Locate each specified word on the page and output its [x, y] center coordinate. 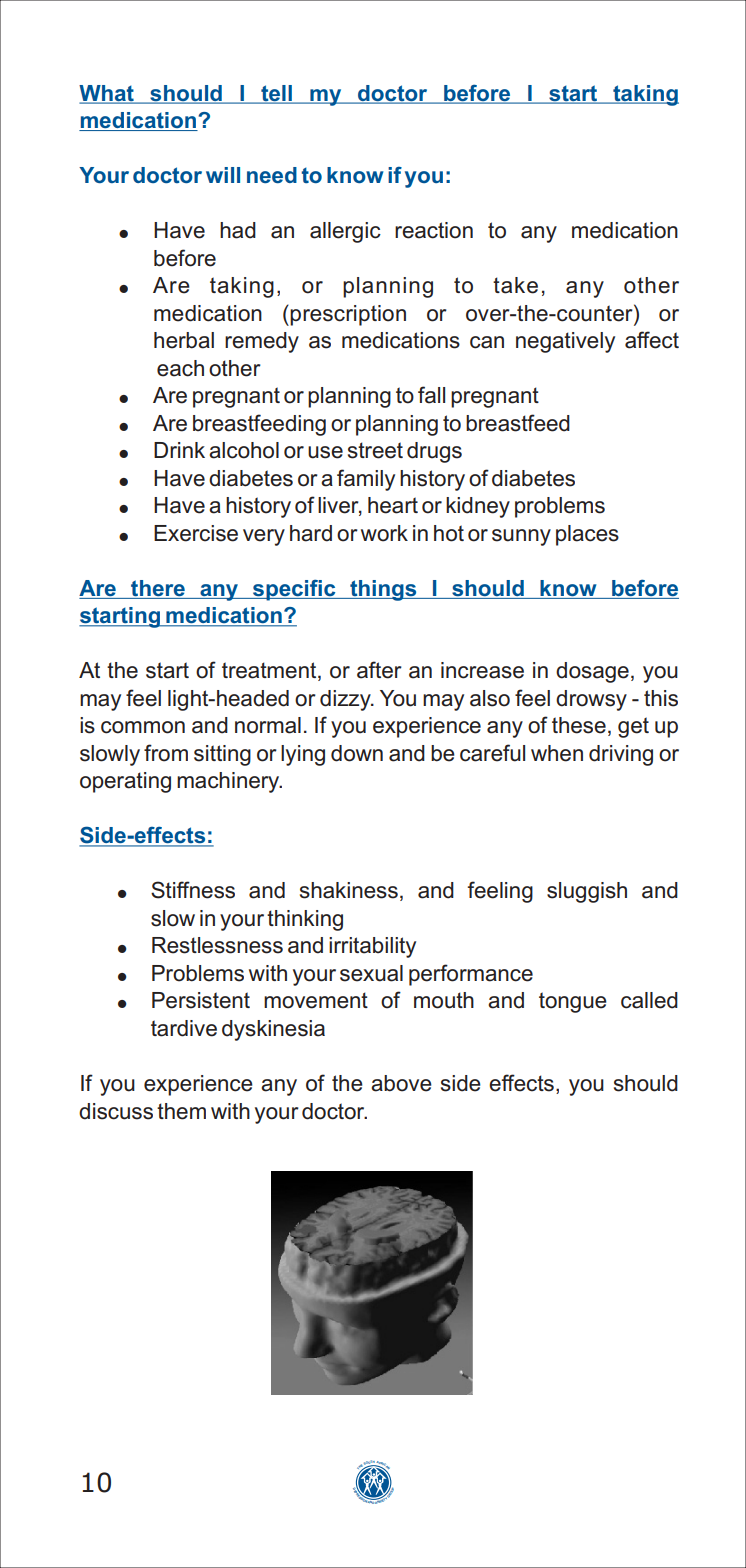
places [587, 535]
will [223, 175]
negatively [565, 342]
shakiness [349, 890]
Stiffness [193, 890]
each [180, 368]
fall [431, 395]
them [181, 1111]
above [401, 1083]
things [383, 590]
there [158, 588]
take [515, 285]
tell [276, 94]
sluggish [587, 892]
